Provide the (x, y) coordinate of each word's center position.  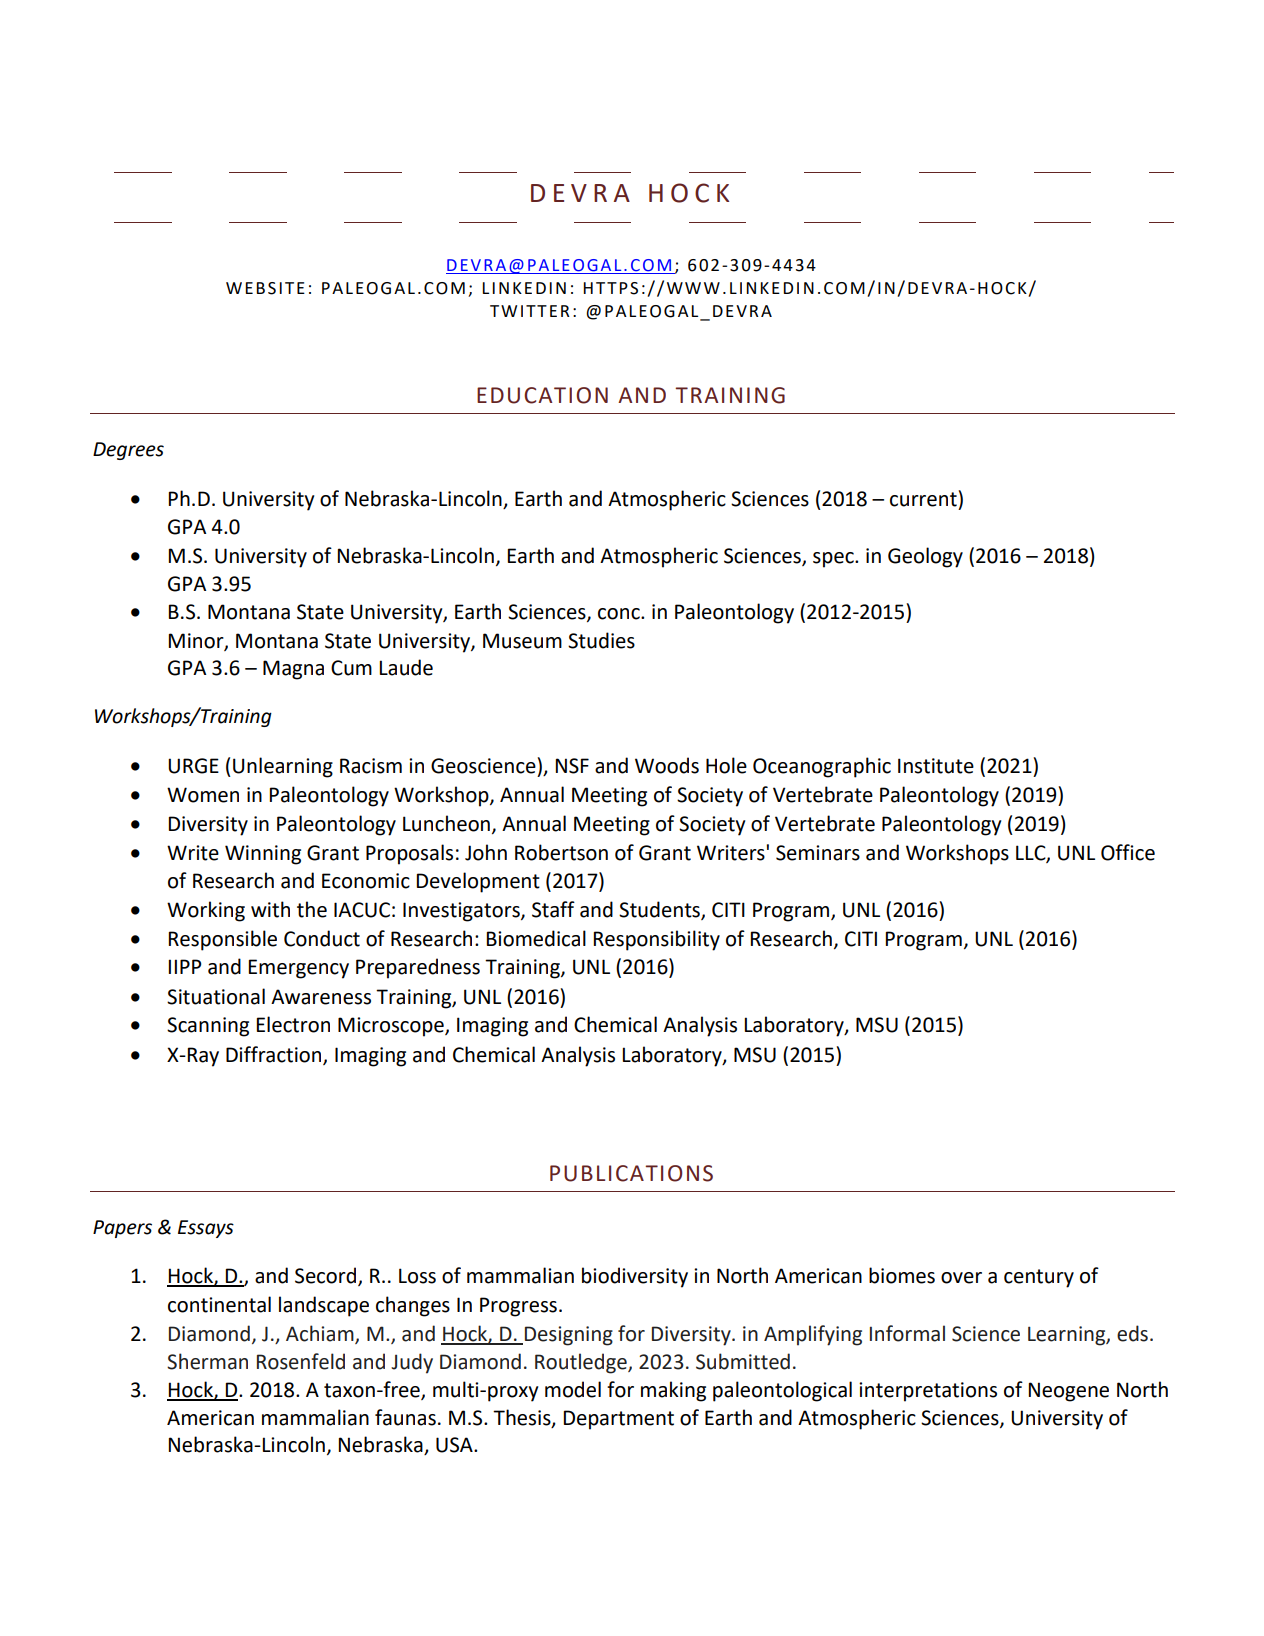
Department (618, 1420)
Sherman (207, 1361)
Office (1128, 852)
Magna (293, 670)
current (923, 499)
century (1039, 1278)
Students (660, 910)
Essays (206, 1229)
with (270, 909)
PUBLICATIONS (631, 1173)
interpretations (928, 1392)
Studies (601, 640)
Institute (936, 766)
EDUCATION (542, 395)
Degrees (128, 451)
